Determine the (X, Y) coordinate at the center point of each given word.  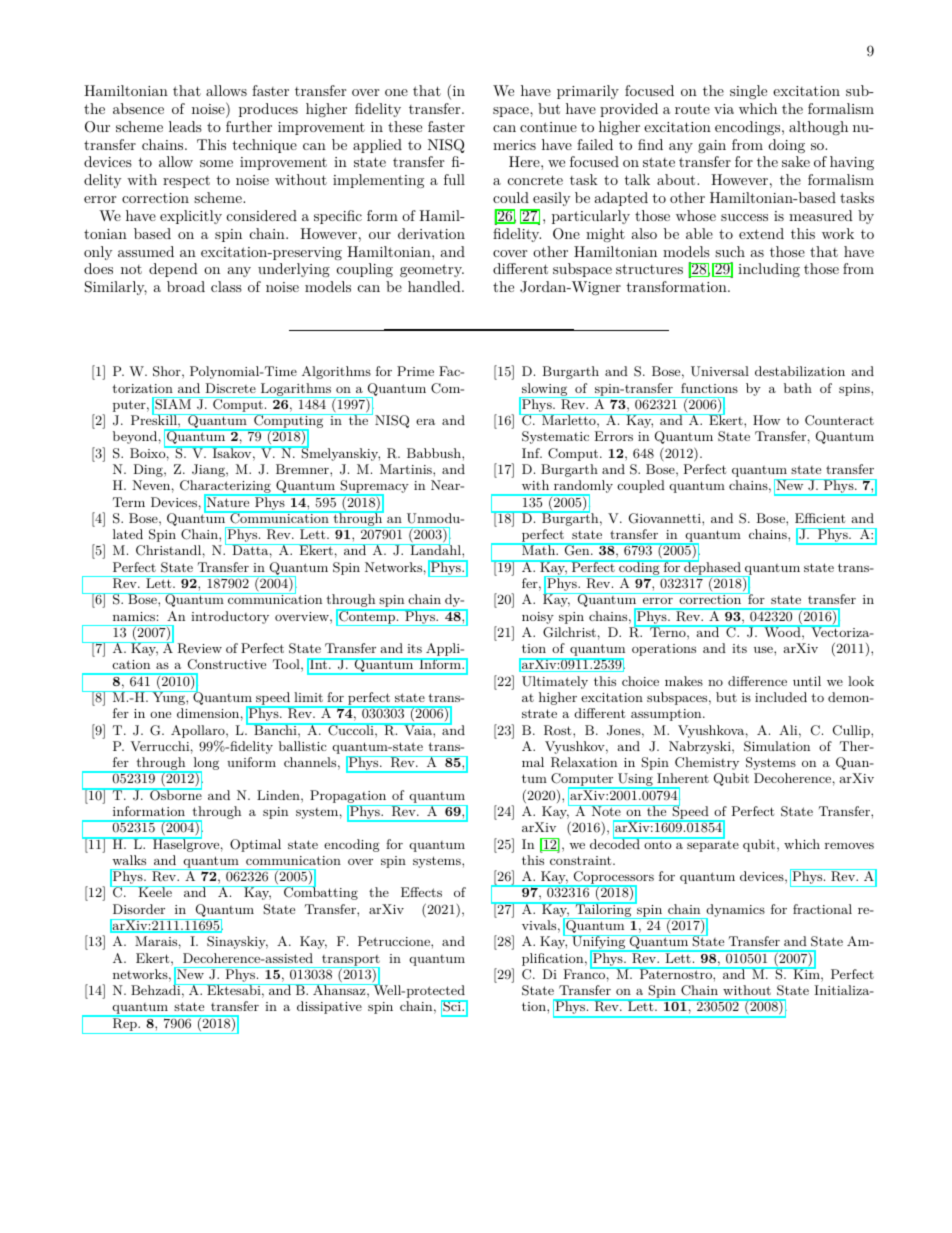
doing (787, 146)
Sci (451, 1006)
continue (548, 127)
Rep (125, 1024)
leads (185, 126)
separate (712, 845)
